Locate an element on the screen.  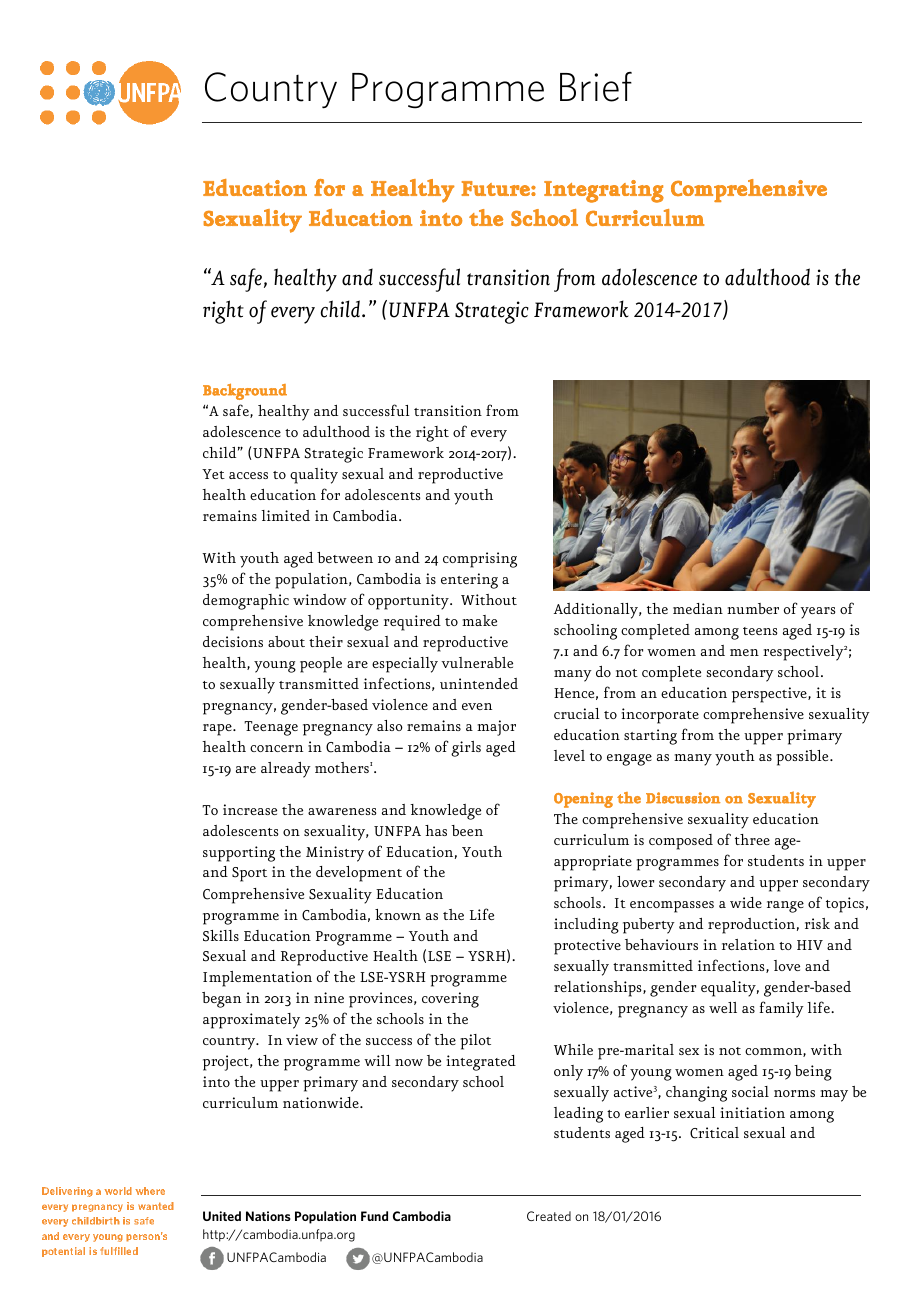
Background is located at coordinates (245, 391).
